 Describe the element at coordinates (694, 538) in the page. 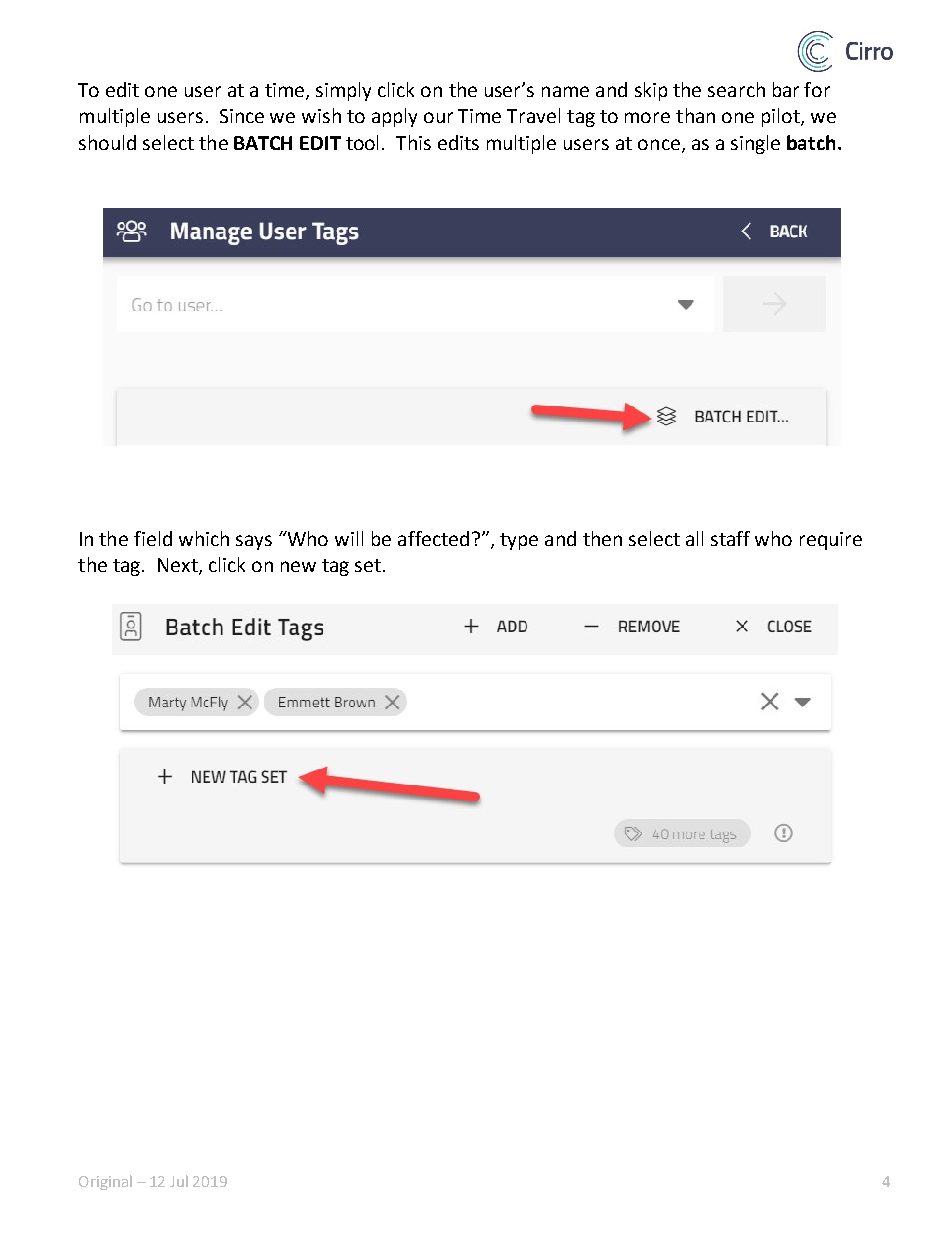

I see `all` at that location.
